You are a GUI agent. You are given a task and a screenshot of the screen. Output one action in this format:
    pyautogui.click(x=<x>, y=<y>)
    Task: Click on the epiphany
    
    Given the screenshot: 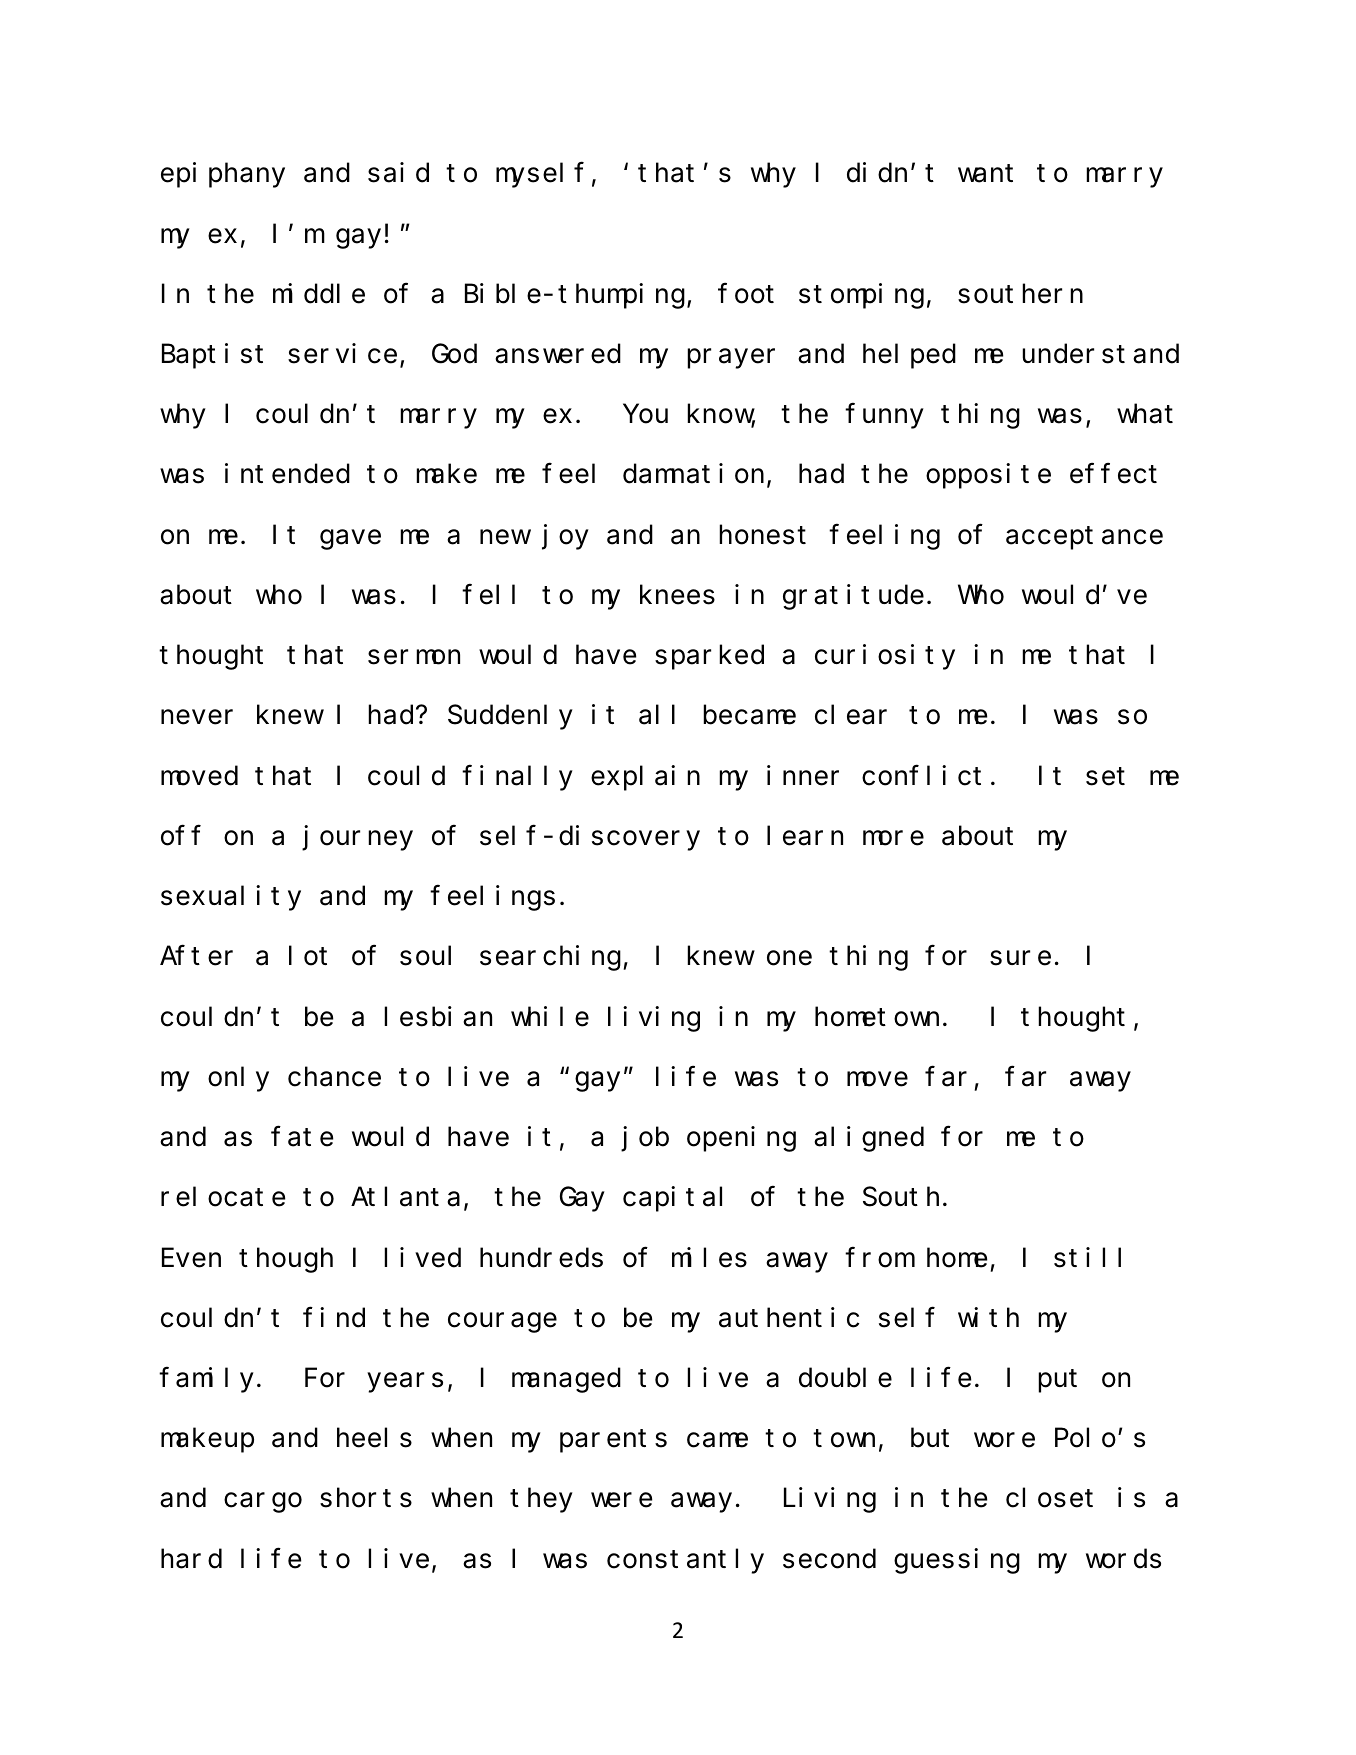 What is the action you would take?
    pyautogui.click(x=223, y=175)
